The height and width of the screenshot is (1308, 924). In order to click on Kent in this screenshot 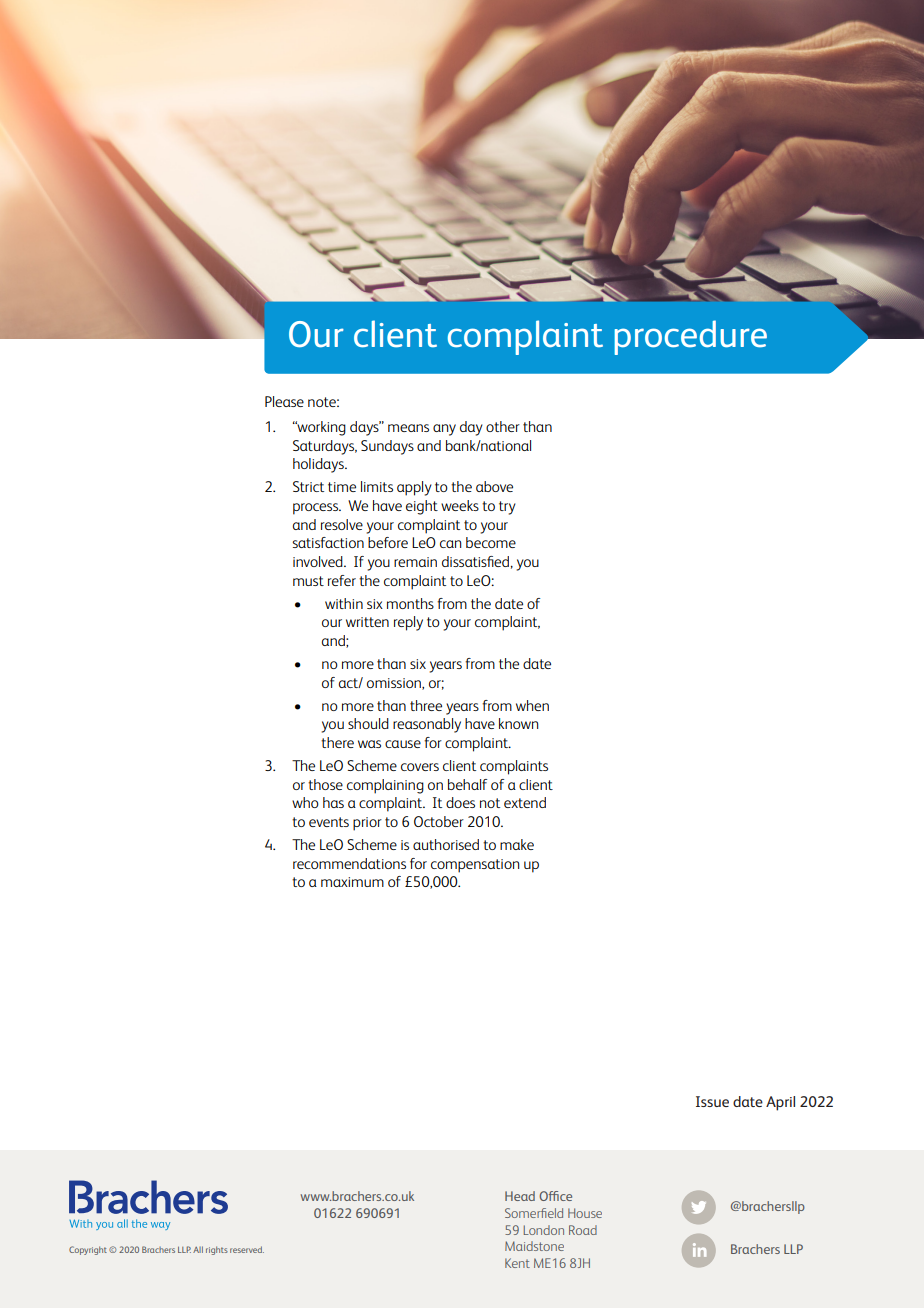, I will do `click(517, 1263)`.
